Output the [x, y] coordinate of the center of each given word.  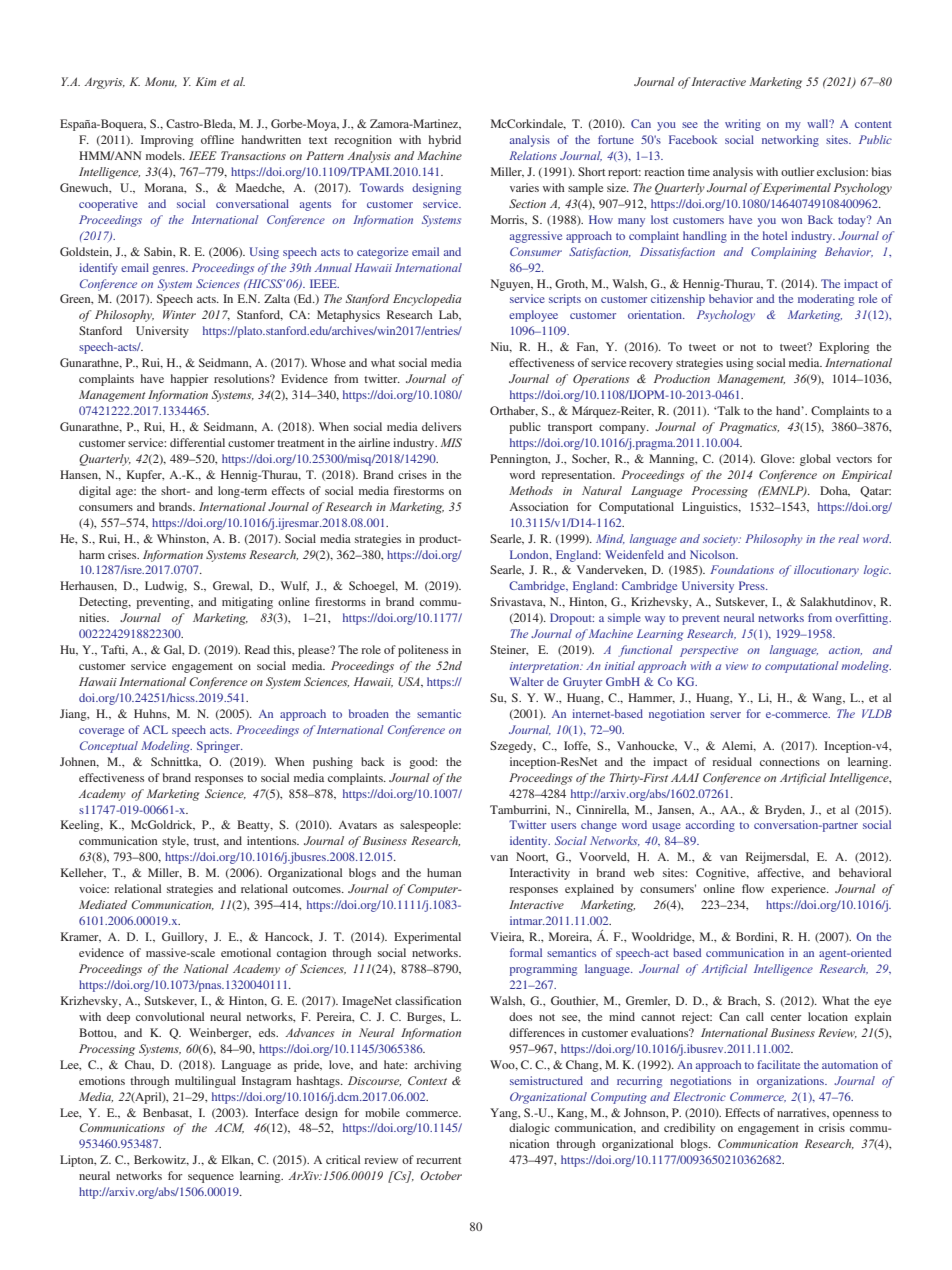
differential [197, 442]
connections [790, 761]
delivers [441, 426]
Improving [167, 141]
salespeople [430, 826]
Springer [220, 747]
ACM [229, 1128]
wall [819, 123]
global [815, 460]
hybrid [444, 141]
